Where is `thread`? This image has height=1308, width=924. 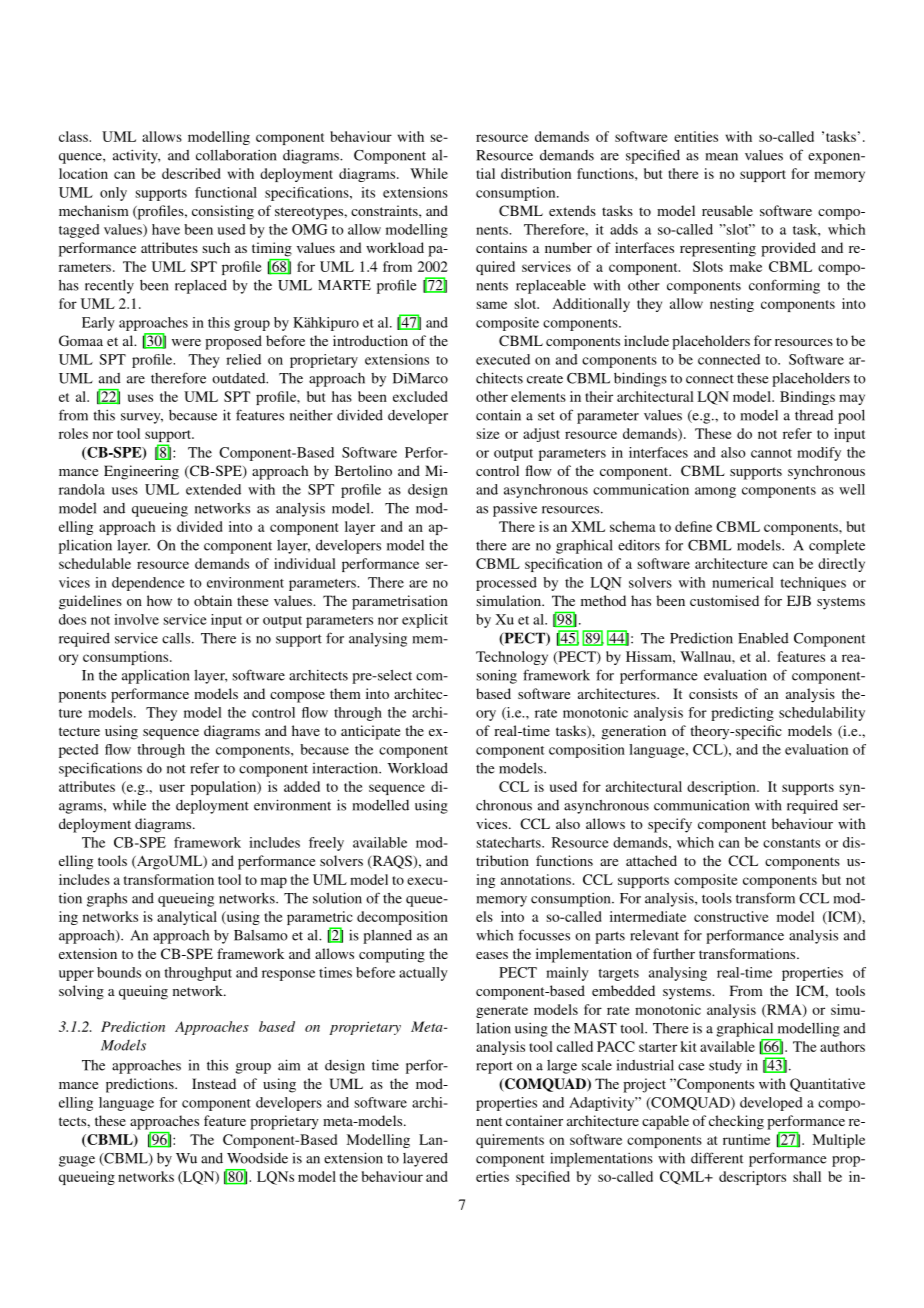 thread is located at coordinates (814, 415).
